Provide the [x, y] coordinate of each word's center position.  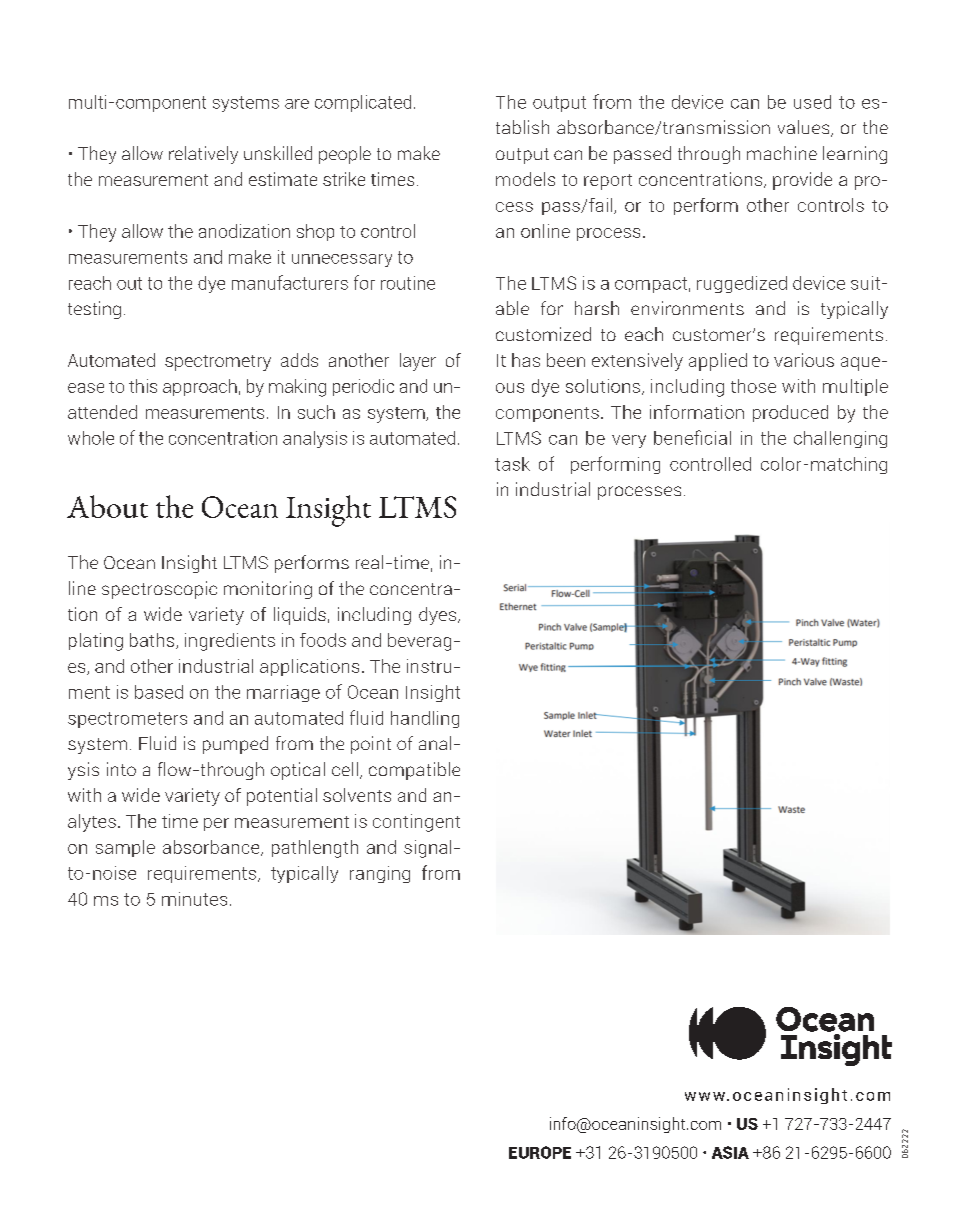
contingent [416, 823]
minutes [194, 899]
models [525, 179]
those [753, 386]
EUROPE [540, 1152]
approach [200, 387]
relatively [203, 155]
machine [782, 153]
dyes [439, 616]
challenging [840, 439]
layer [418, 362]
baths [153, 641]
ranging [380, 874]
